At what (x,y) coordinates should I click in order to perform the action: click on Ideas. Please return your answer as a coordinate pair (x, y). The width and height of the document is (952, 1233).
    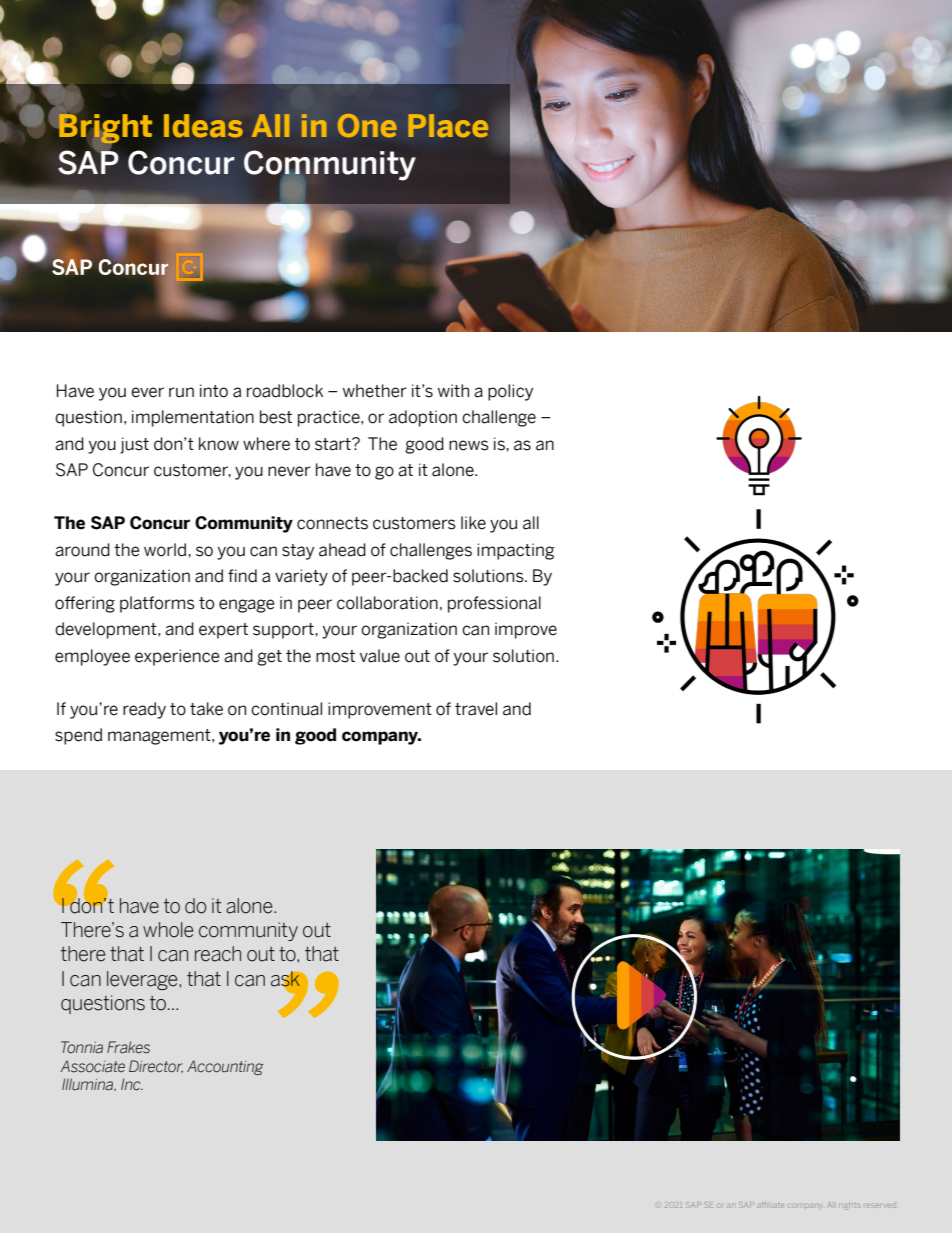
    Looking at the image, I should click on (203, 126).
